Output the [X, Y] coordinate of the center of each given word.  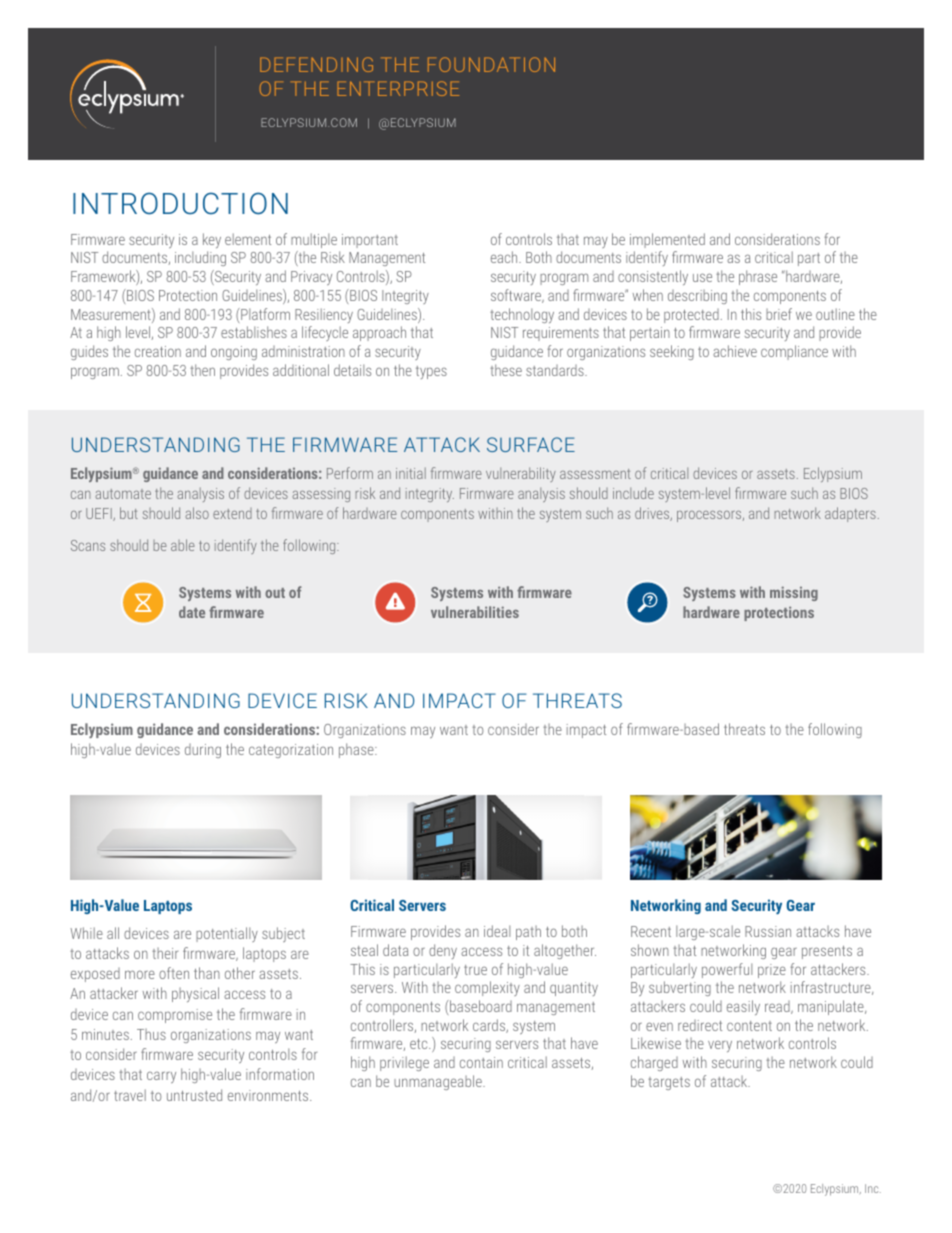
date [192, 612]
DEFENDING [316, 64]
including [200, 258]
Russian [768, 931]
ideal [497, 931]
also [197, 513]
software [517, 296]
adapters [850, 514]
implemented [667, 240]
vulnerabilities [475, 612]
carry [161, 1077]
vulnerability [521, 474]
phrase [758, 277]
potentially [227, 934]
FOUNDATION [491, 64]
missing [794, 593]
